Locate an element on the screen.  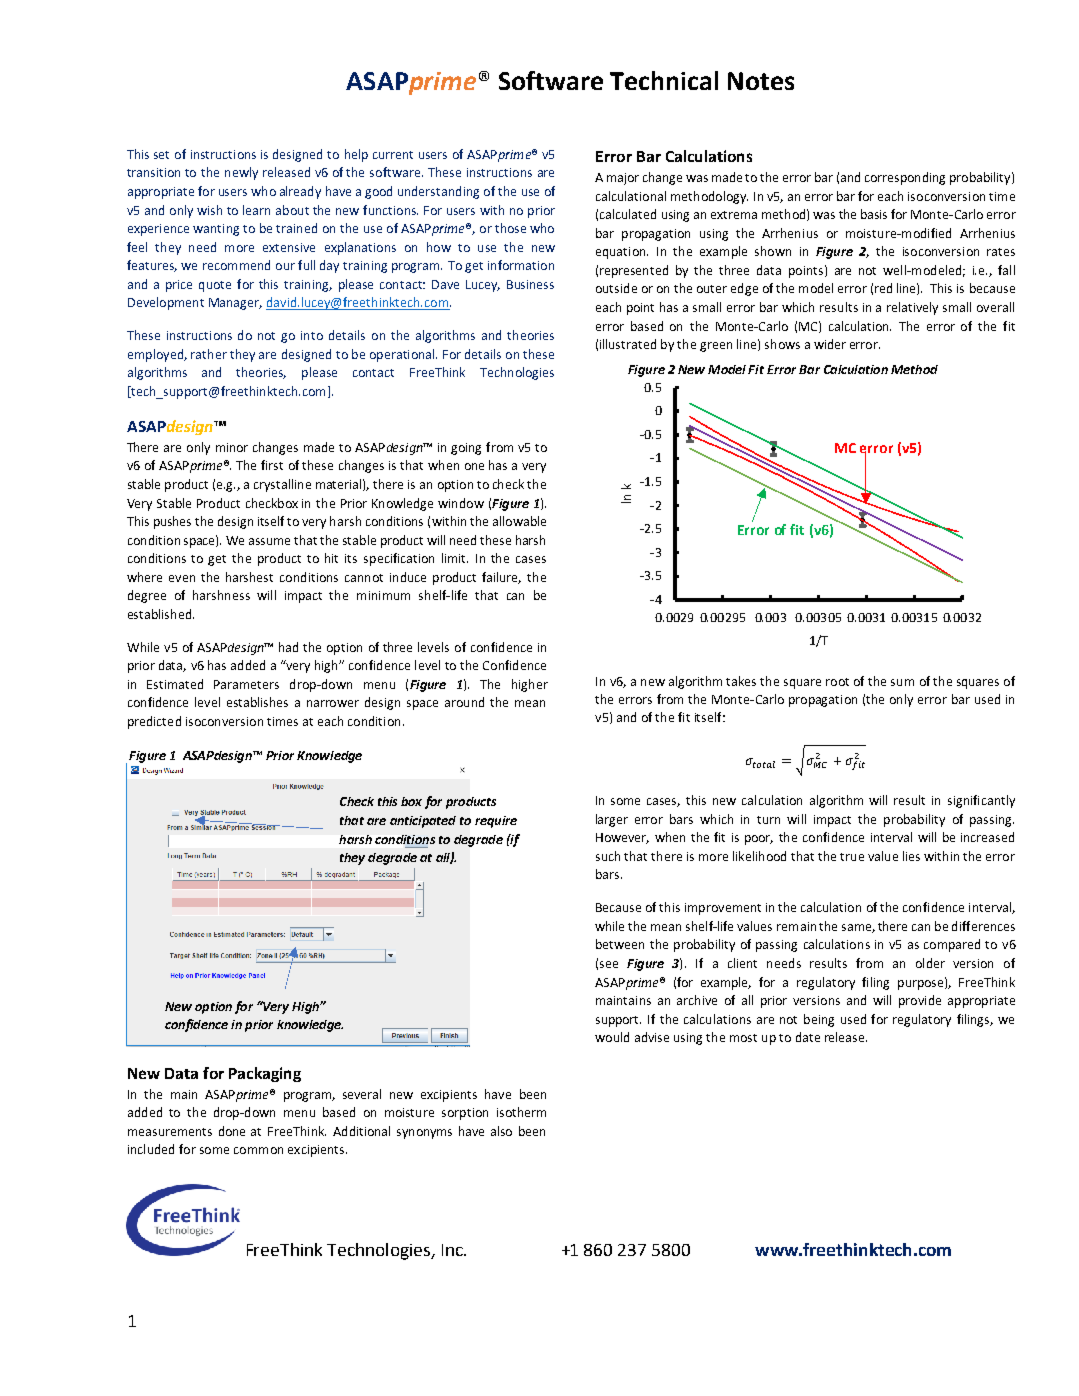
going is located at coordinates (466, 449).
